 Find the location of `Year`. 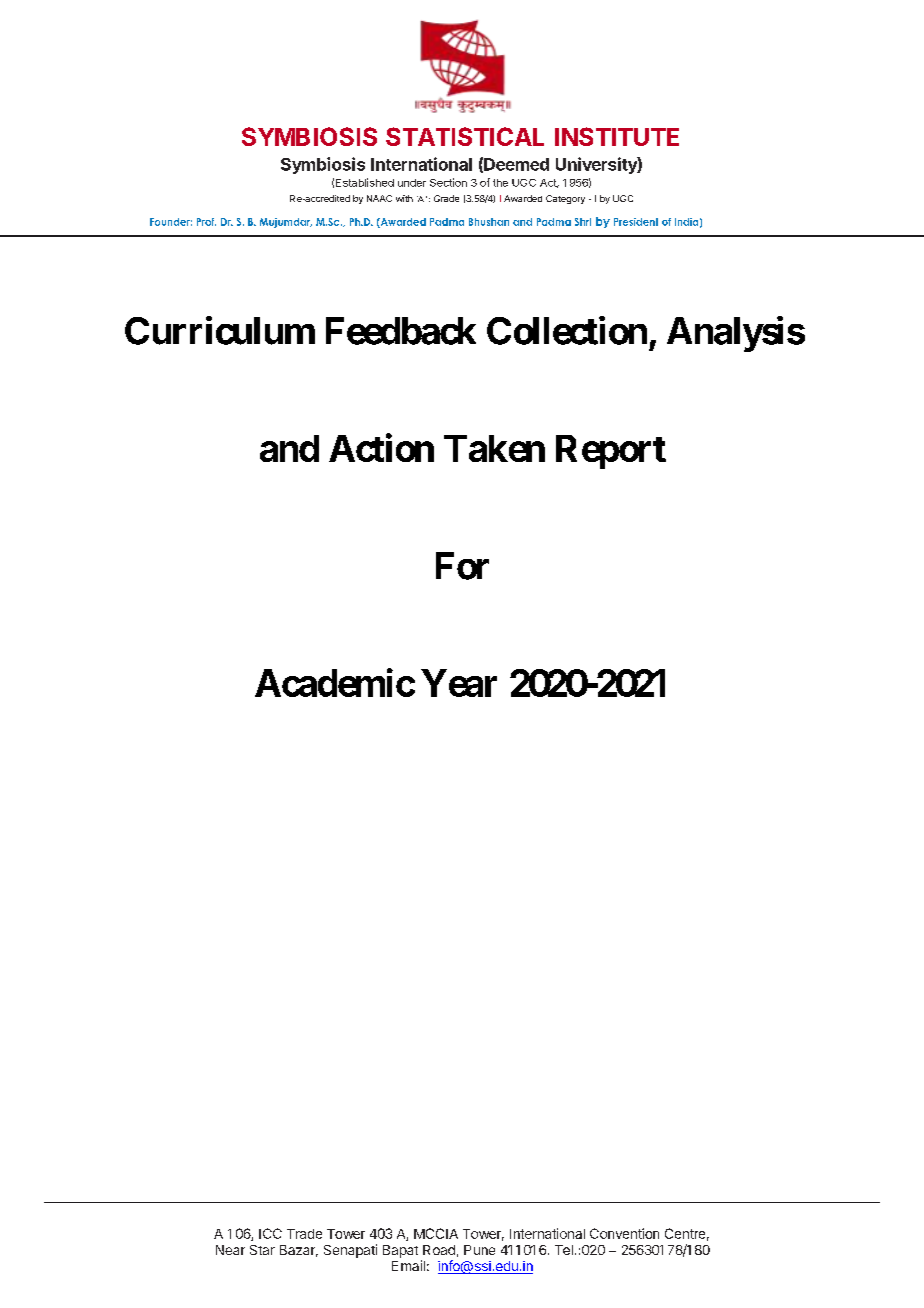

Year is located at coordinates (459, 683).
